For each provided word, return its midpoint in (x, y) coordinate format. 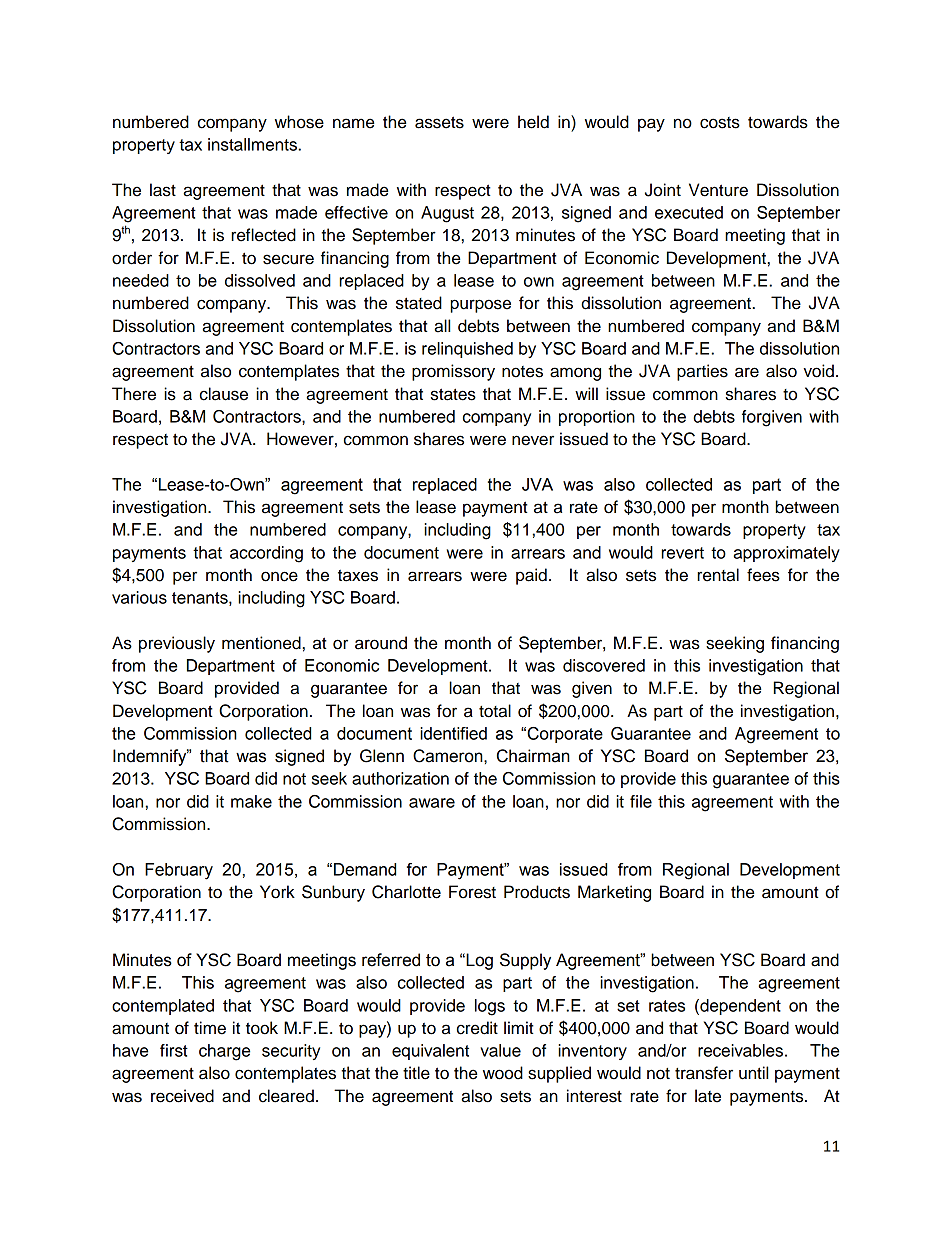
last (163, 190)
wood (503, 1073)
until (753, 1073)
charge (224, 1052)
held (533, 122)
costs (720, 123)
